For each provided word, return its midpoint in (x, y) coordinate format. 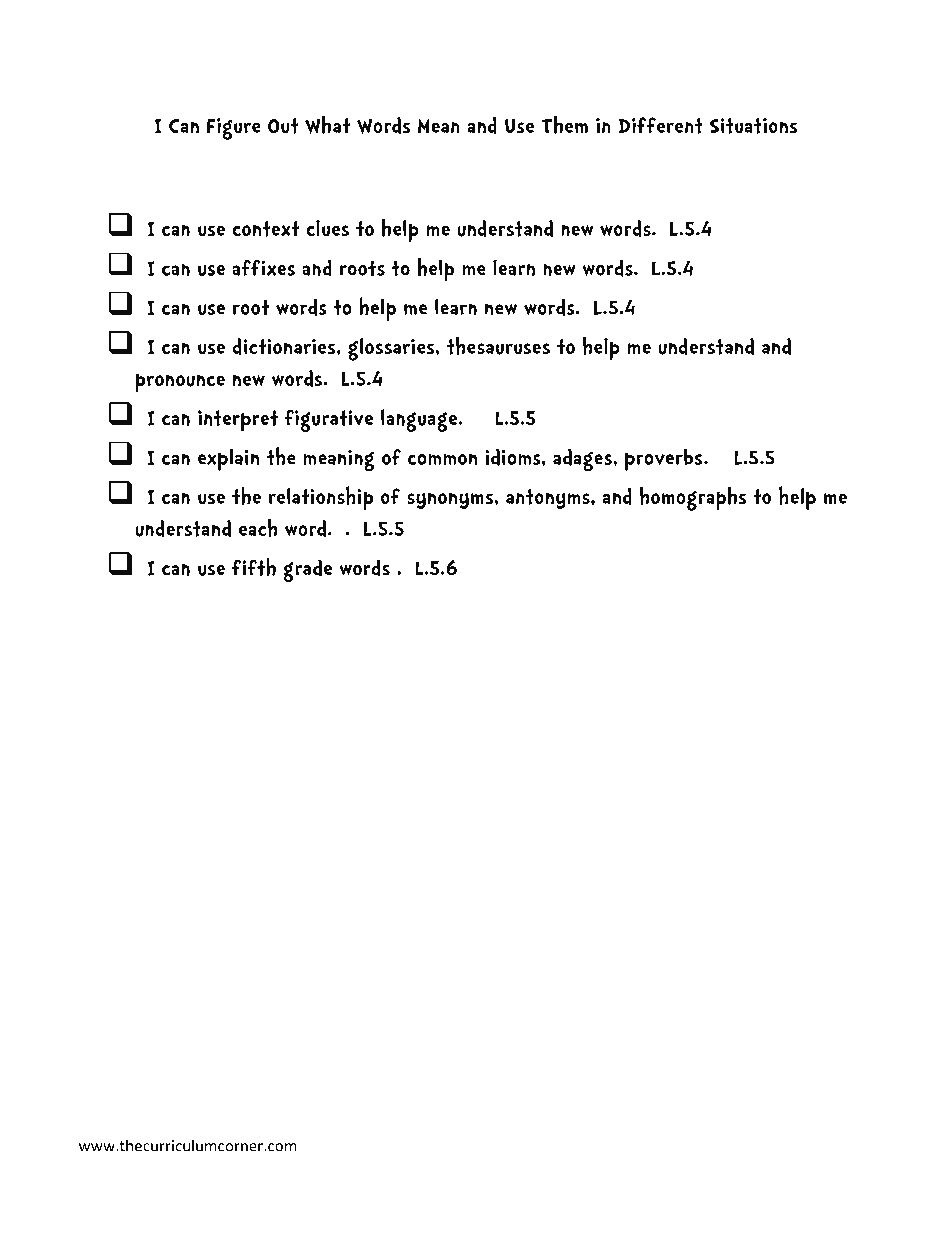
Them (564, 124)
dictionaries (285, 346)
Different (660, 125)
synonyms (451, 500)
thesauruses (498, 345)
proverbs (665, 460)
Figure (234, 129)
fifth (254, 567)
